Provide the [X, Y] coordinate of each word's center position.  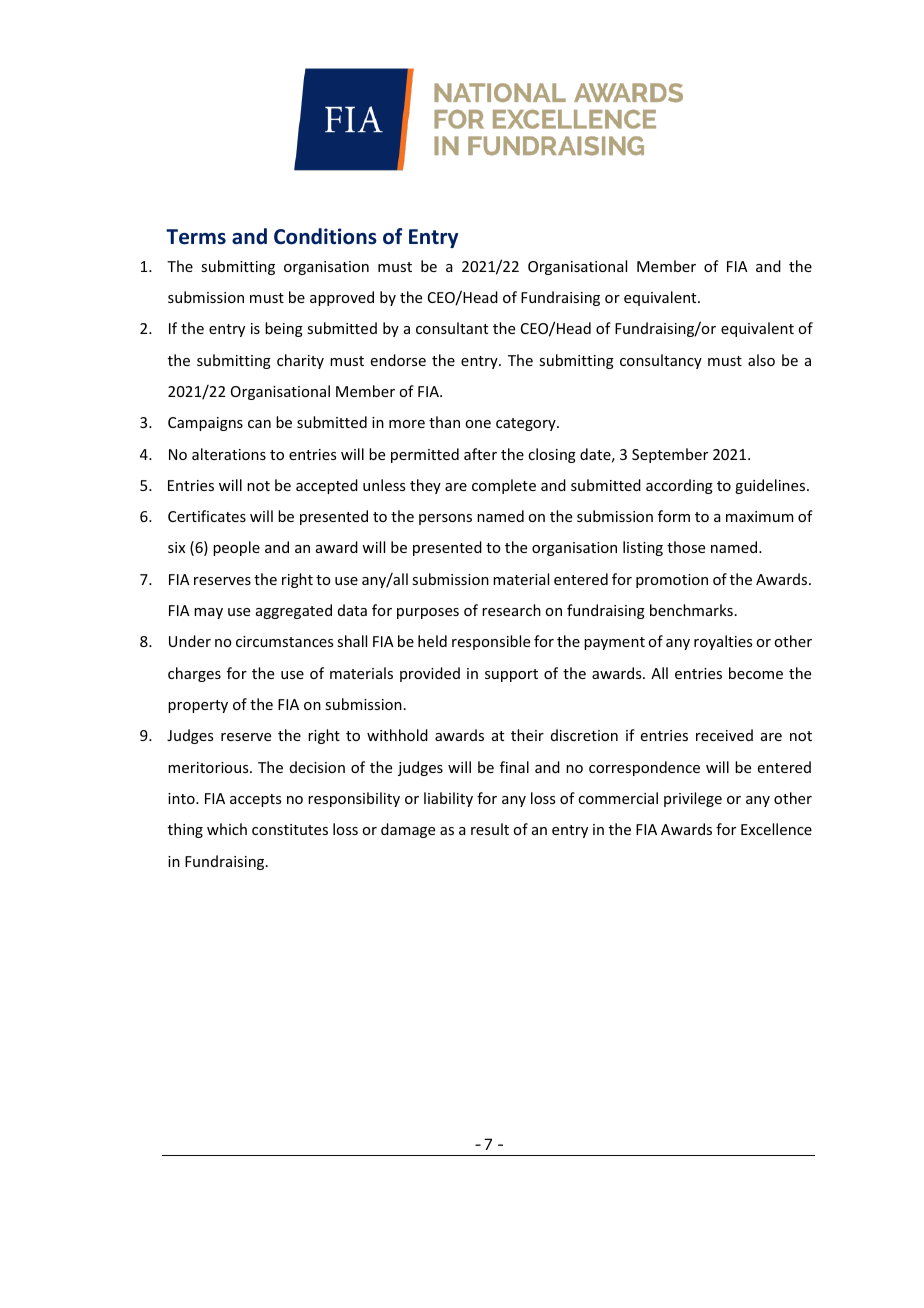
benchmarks [691, 610]
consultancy [661, 361]
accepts [255, 800]
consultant [452, 328]
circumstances [284, 641]
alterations [229, 454]
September [670, 455]
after [480, 454]
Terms [196, 237]
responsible [491, 642]
